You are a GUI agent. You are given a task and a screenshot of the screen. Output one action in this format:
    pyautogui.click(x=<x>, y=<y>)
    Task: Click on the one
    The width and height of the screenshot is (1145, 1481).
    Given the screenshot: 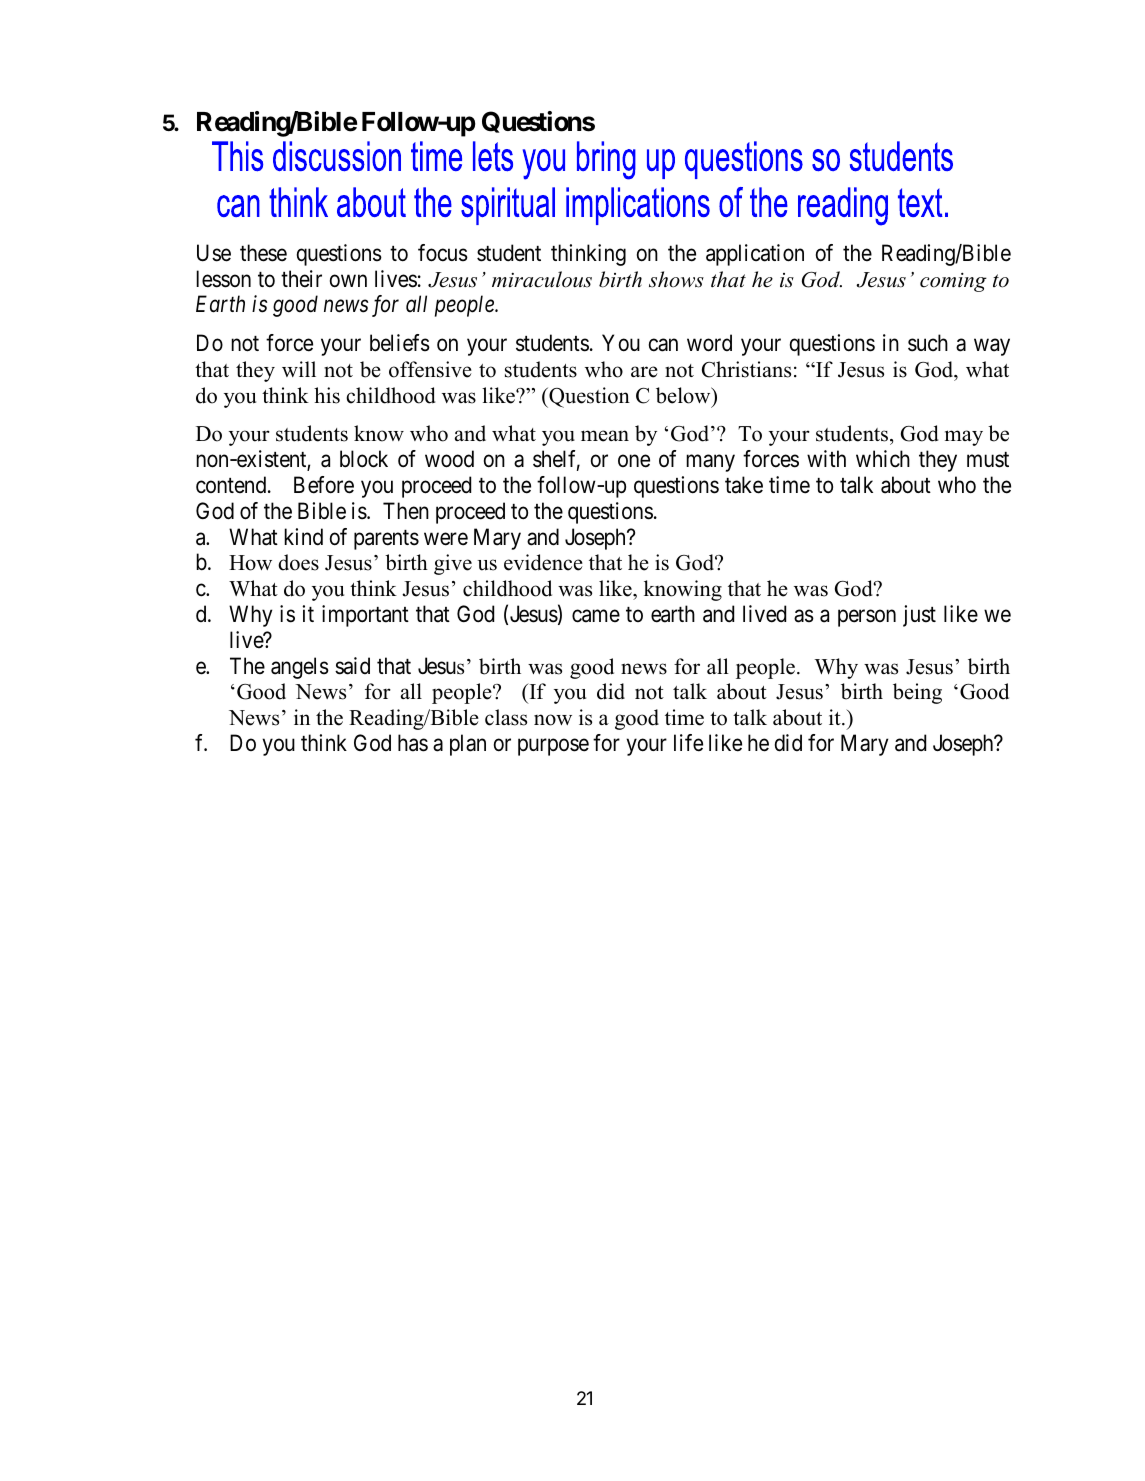 What is the action you would take?
    pyautogui.click(x=634, y=461)
